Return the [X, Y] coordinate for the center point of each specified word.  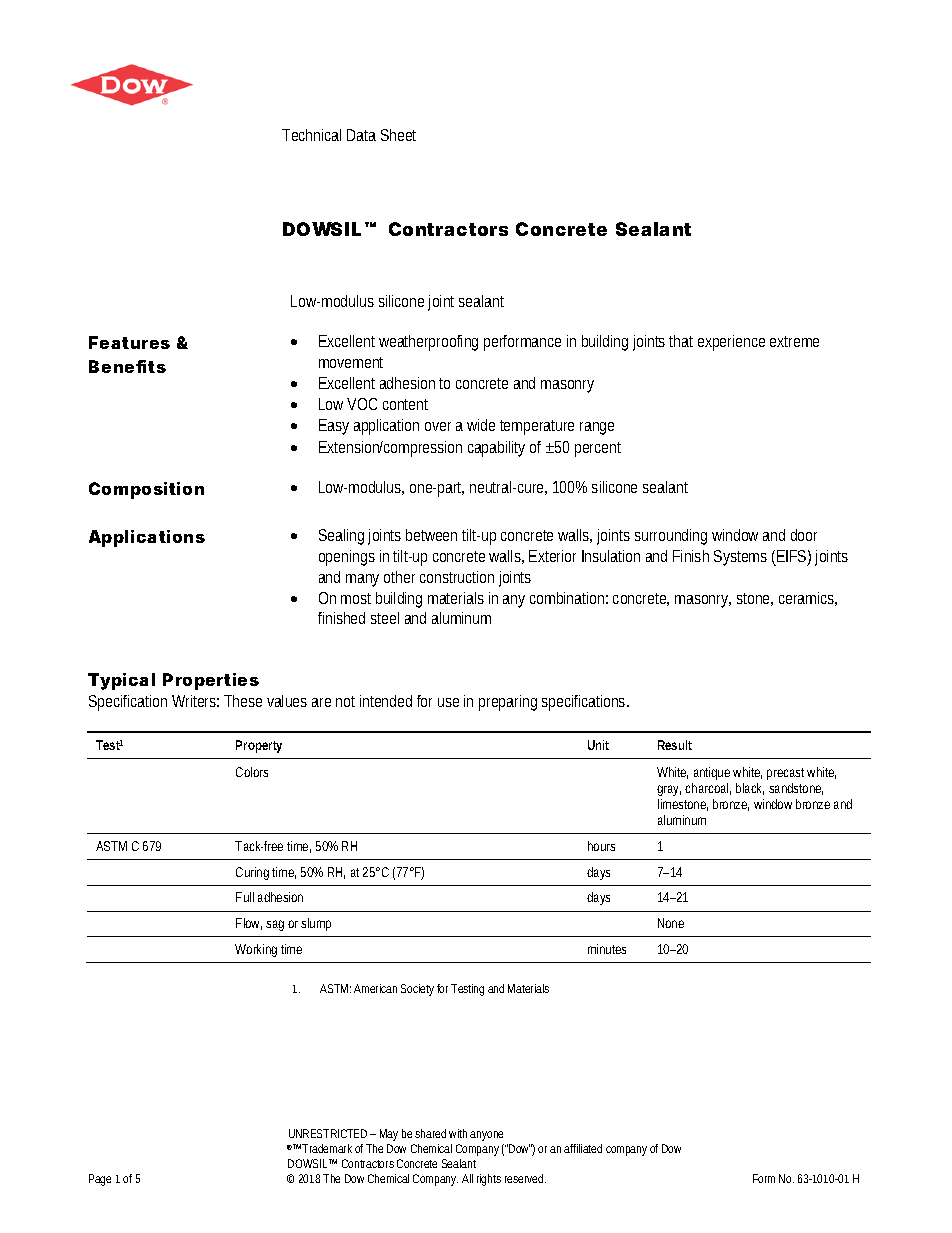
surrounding [671, 537]
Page [100, 1180]
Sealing [341, 537]
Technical [311, 135]
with [458, 1133]
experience [731, 343]
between [431, 535]
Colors [252, 772]
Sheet [398, 135]
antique [712, 773]
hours [601, 846]
